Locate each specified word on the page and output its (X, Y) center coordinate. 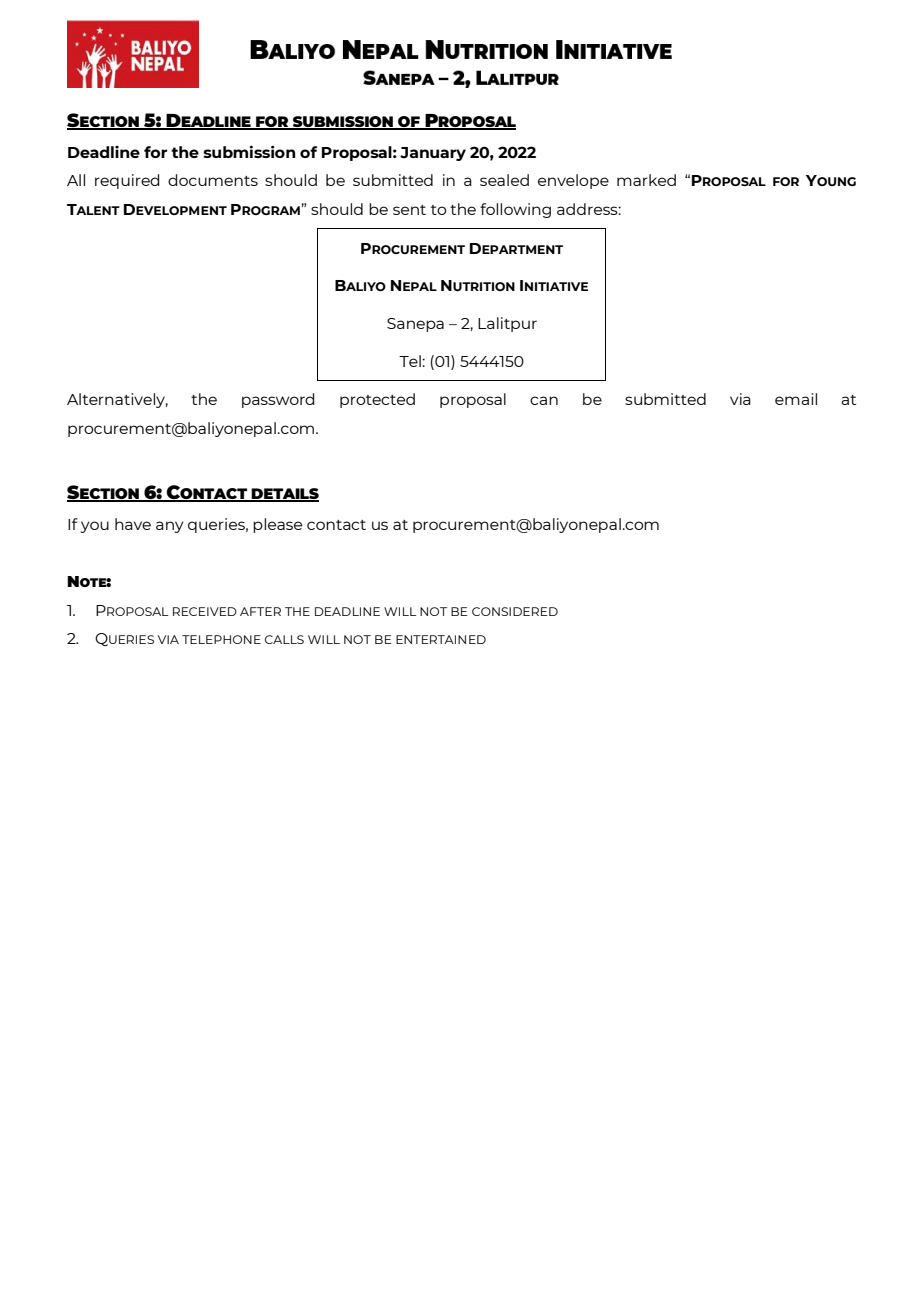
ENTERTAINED (441, 639)
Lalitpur (507, 324)
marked (646, 180)
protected (377, 400)
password (278, 400)
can (544, 400)
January (433, 154)
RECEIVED (205, 611)
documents (213, 180)
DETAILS (284, 495)
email (796, 399)
